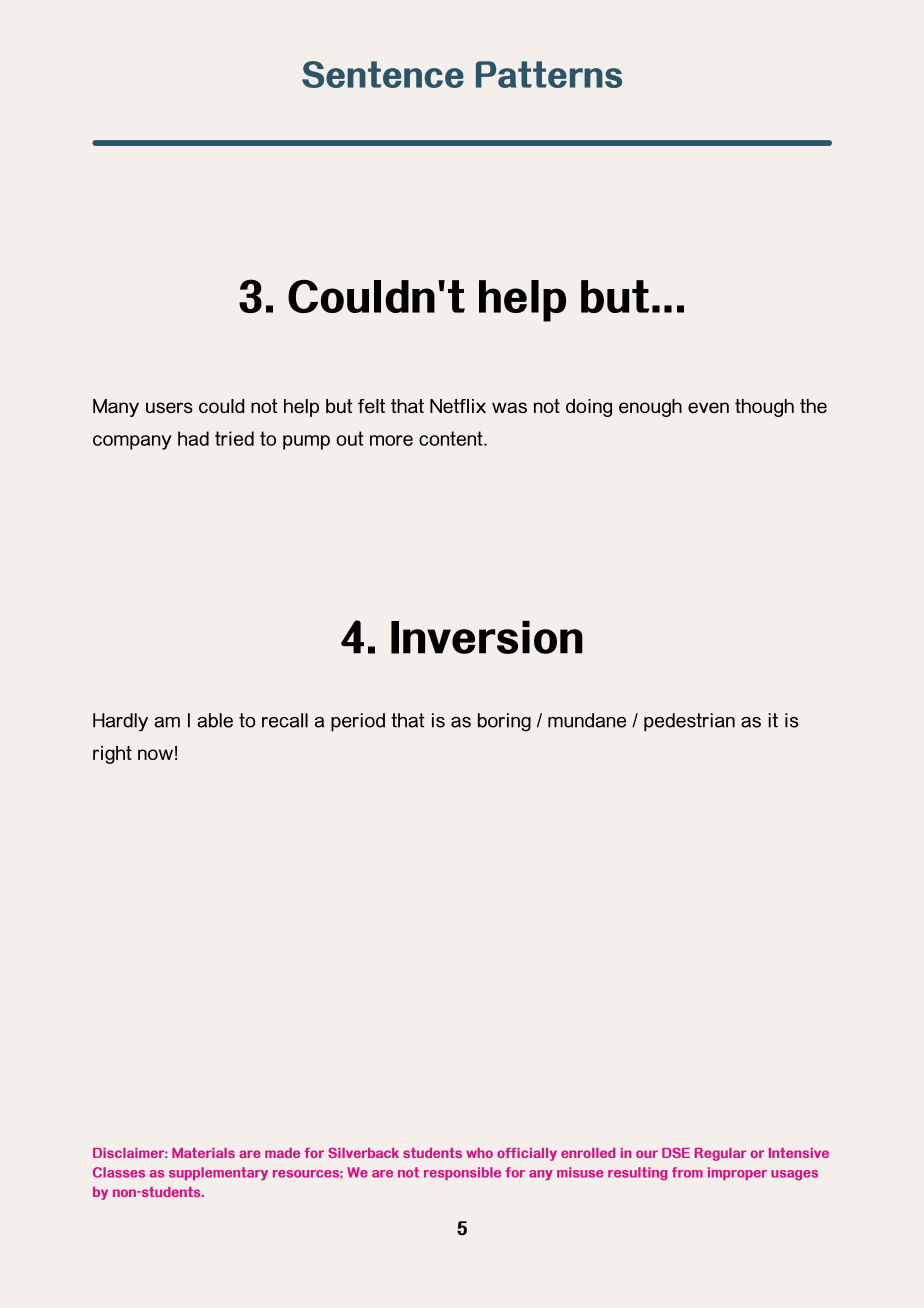  Describe the element at coordinates (203, 1153) in the page. I see `Materials` at that location.
